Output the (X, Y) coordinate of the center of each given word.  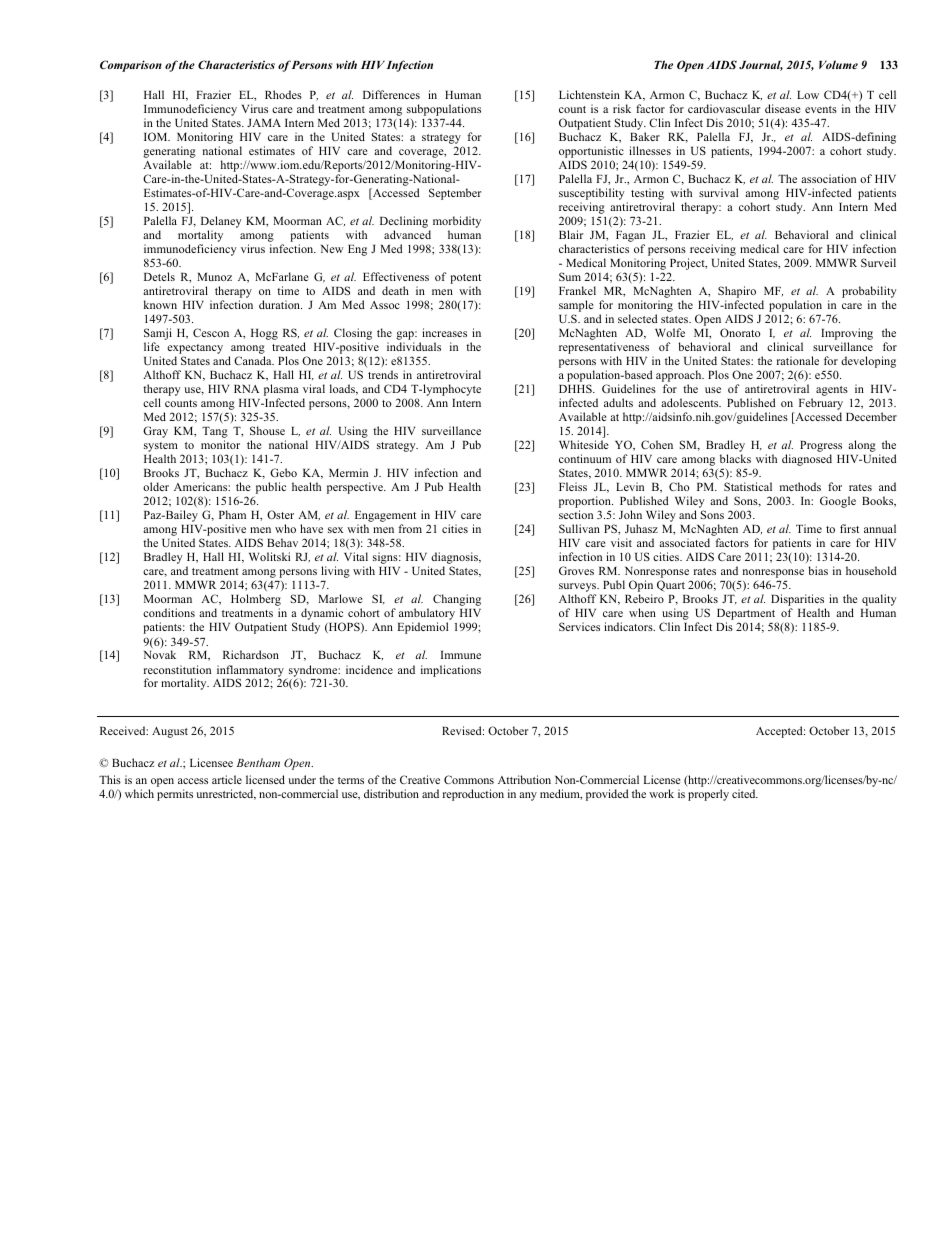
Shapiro (737, 293)
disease (782, 108)
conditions (169, 612)
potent (465, 280)
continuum (585, 458)
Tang (215, 434)
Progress (821, 448)
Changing (457, 600)
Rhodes (283, 94)
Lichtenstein (589, 94)
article (227, 779)
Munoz (214, 277)
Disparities (798, 601)
